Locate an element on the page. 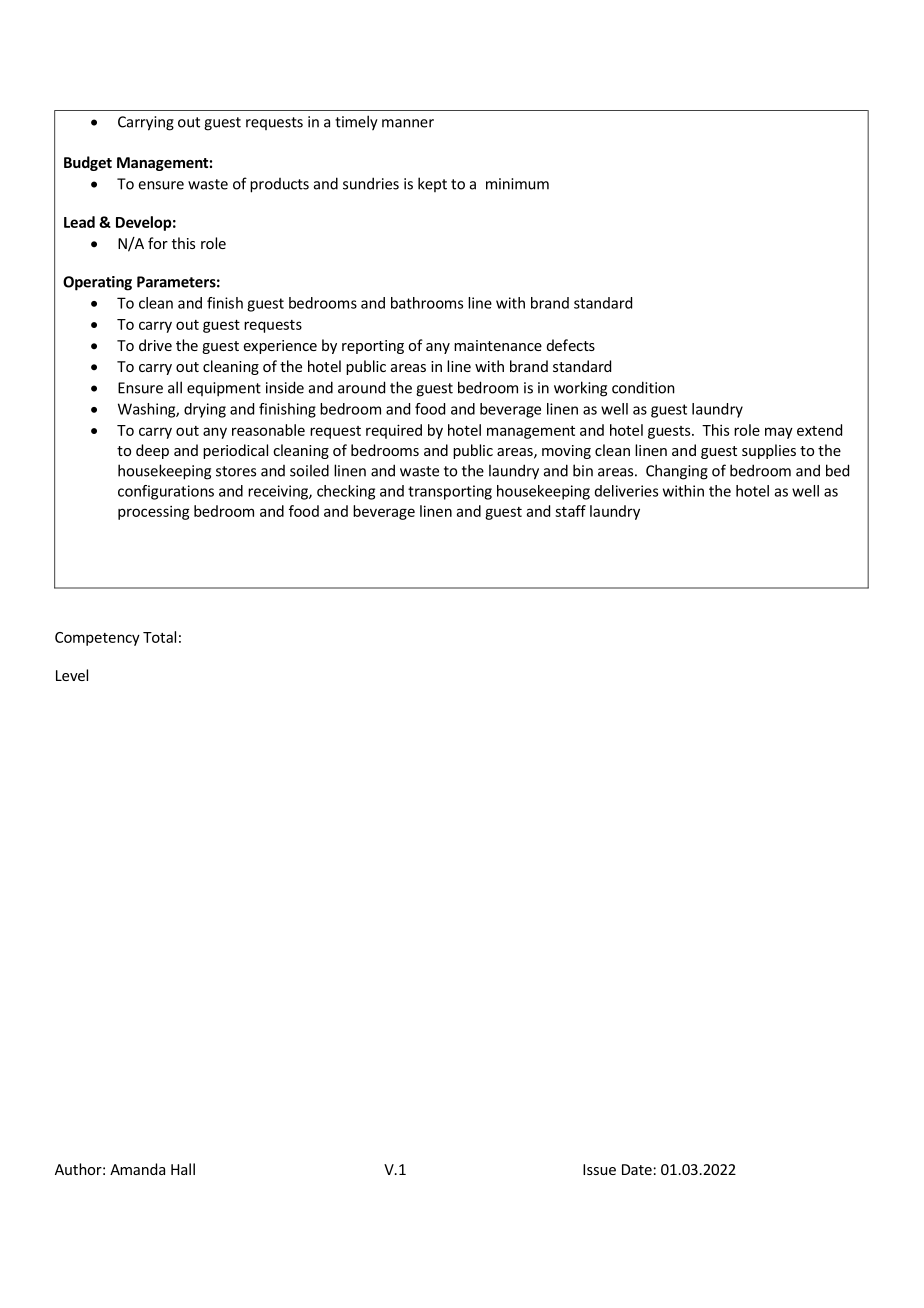 The image size is (924, 1308). Total is located at coordinates (159, 637).
